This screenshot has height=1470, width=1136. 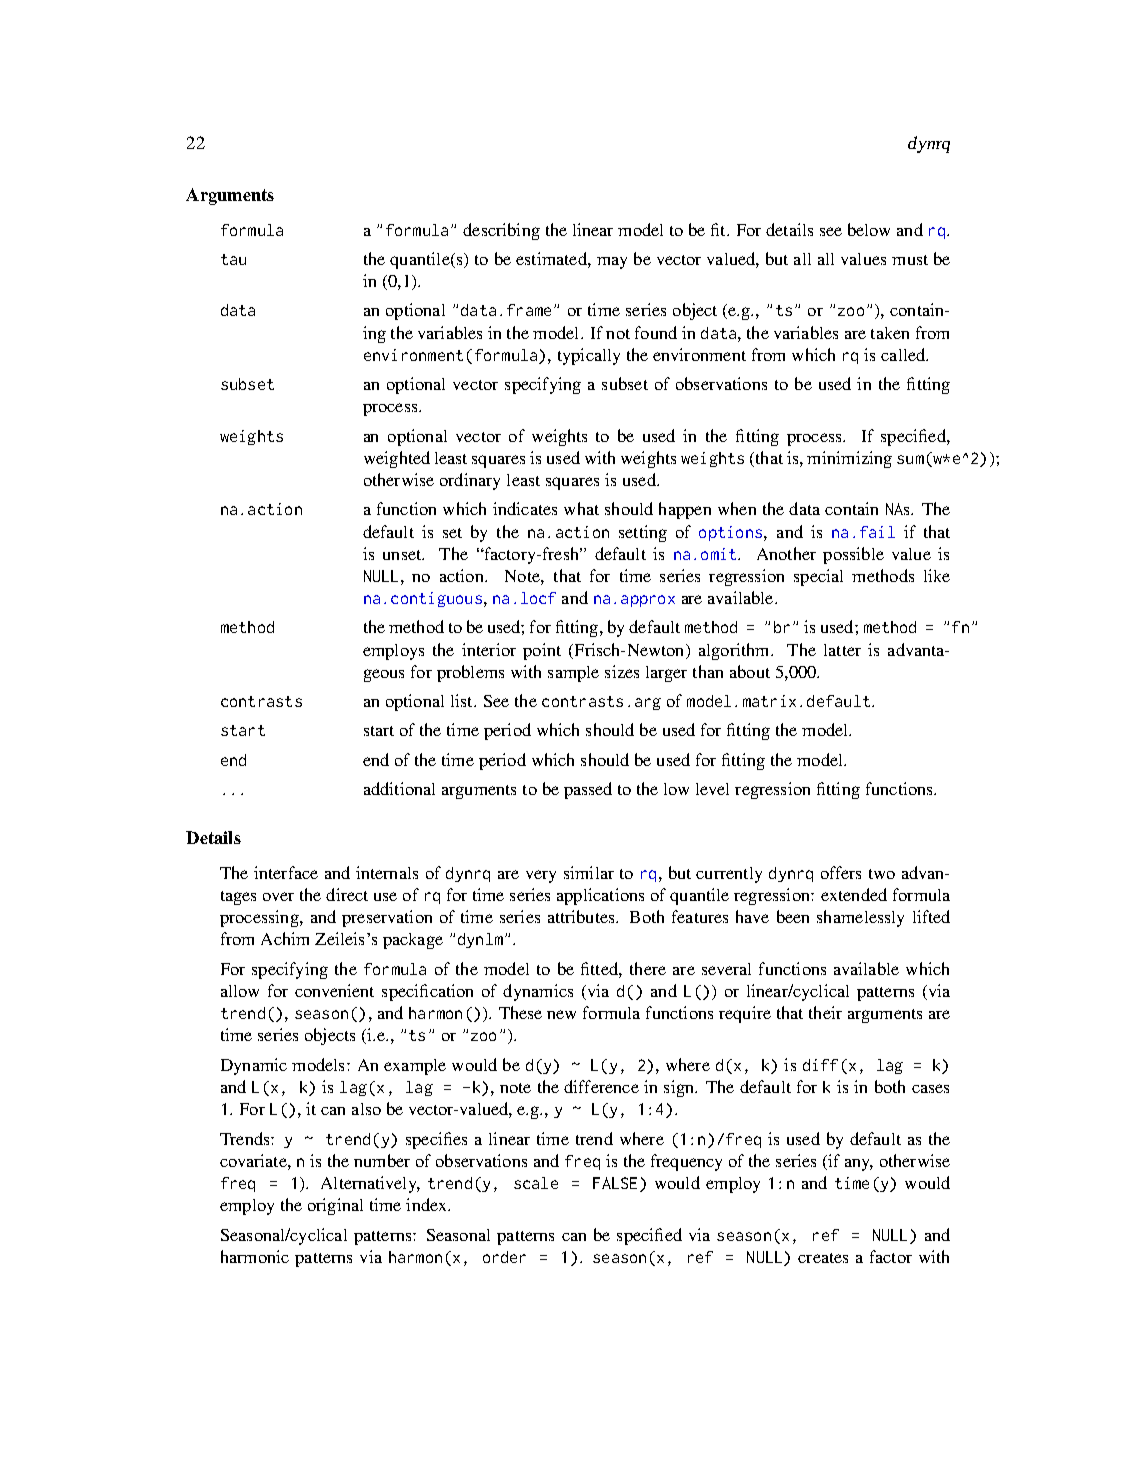 What do you see at coordinates (347, 894) in the screenshot?
I see `direct` at bounding box center [347, 894].
